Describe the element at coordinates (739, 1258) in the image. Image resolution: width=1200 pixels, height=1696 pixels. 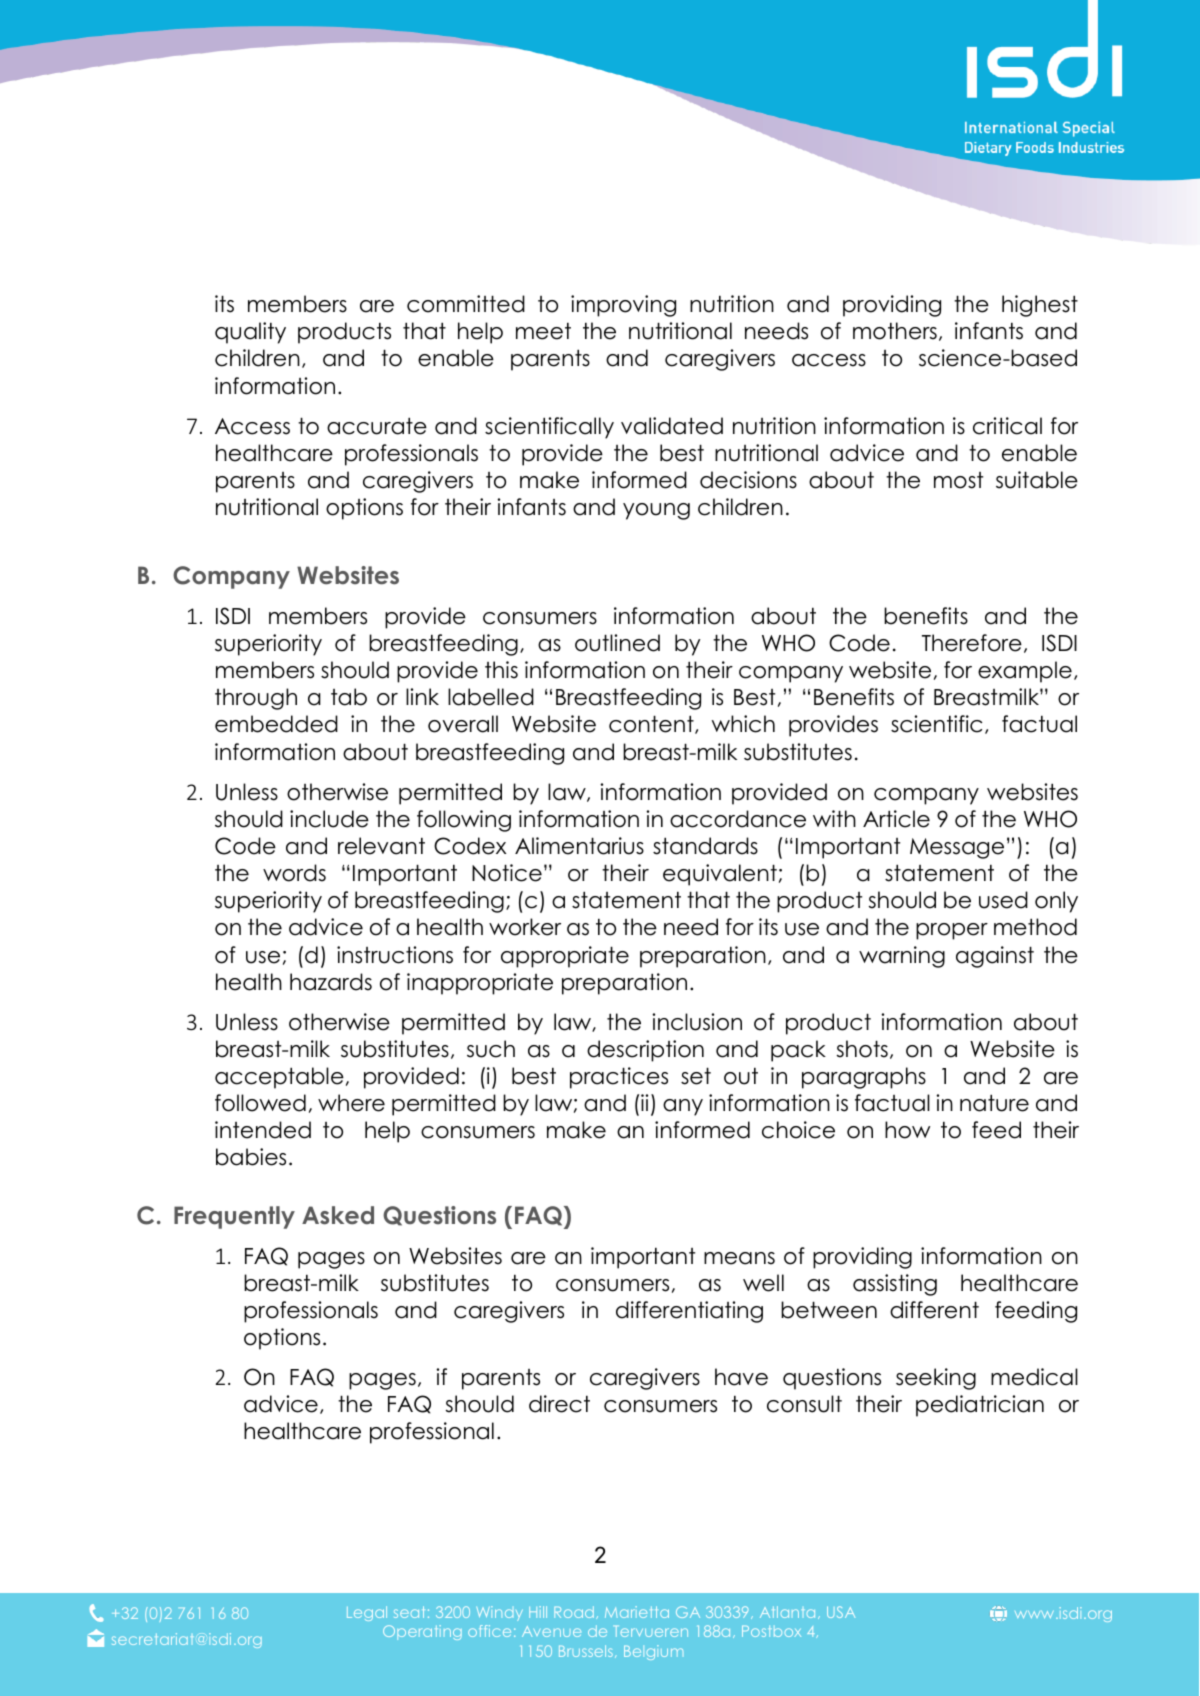
I see `means` at that location.
